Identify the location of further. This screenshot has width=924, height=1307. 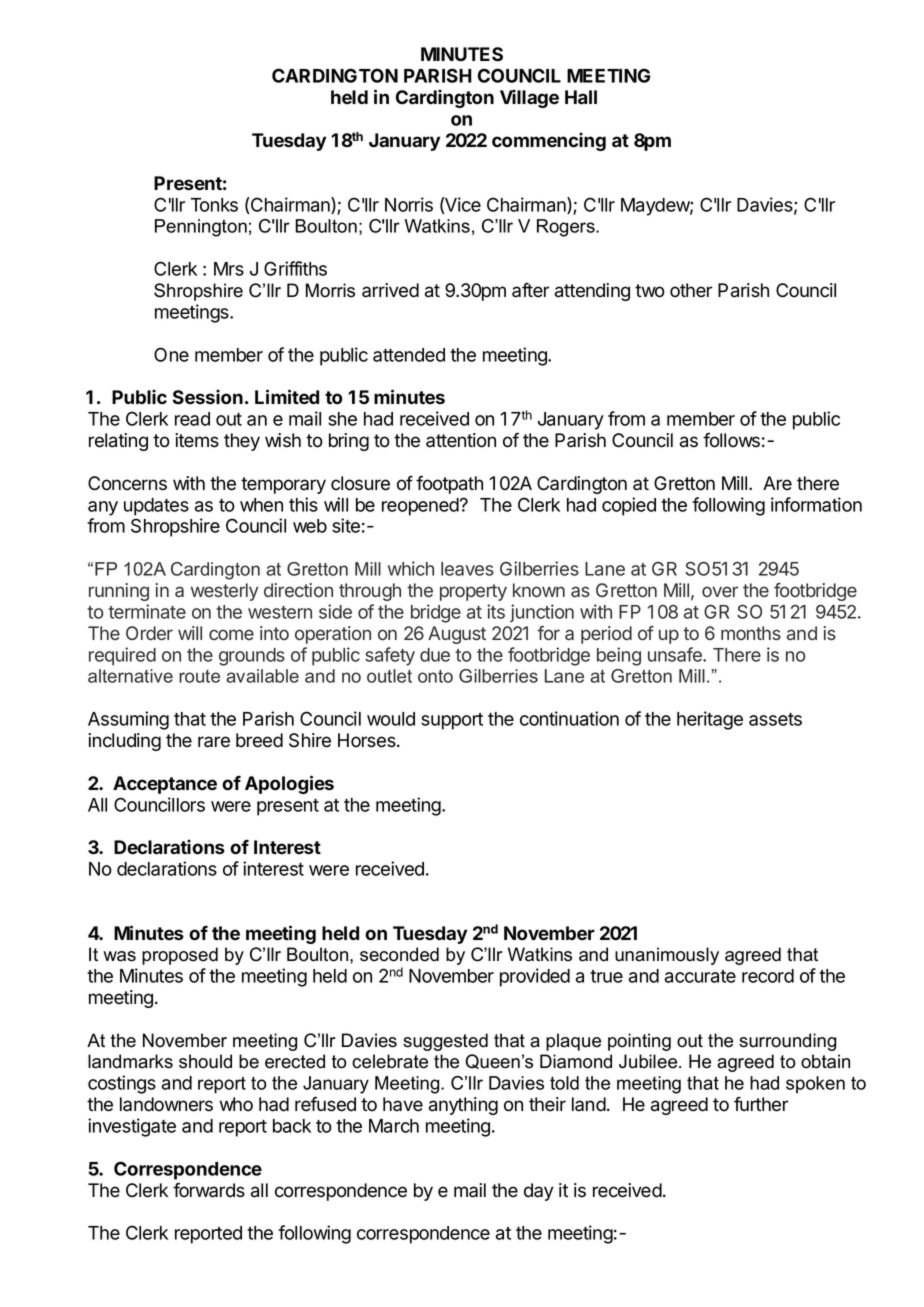
(761, 1104).
